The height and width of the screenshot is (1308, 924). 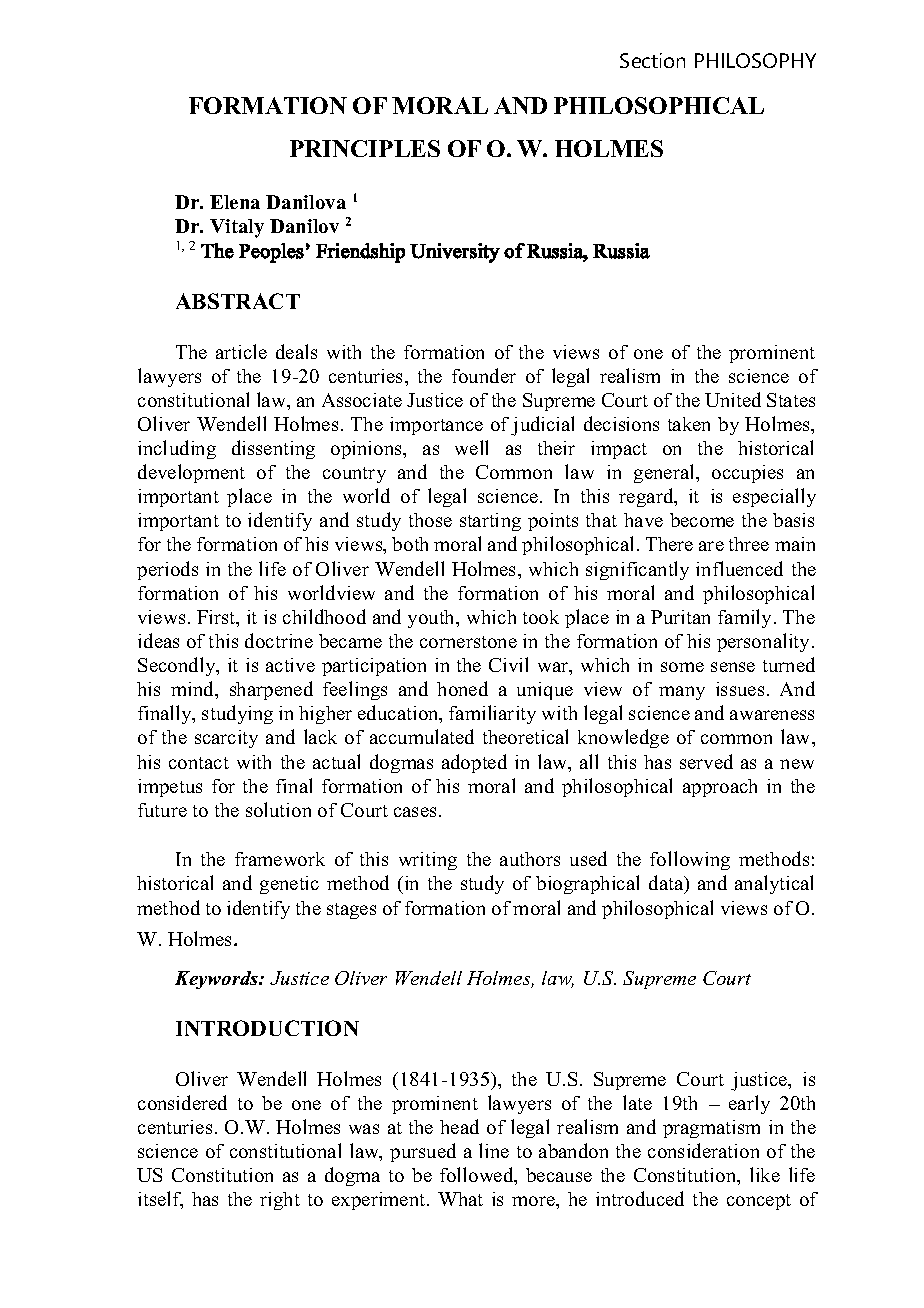 I want to click on PRINCIPLES, so click(x=365, y=148).
